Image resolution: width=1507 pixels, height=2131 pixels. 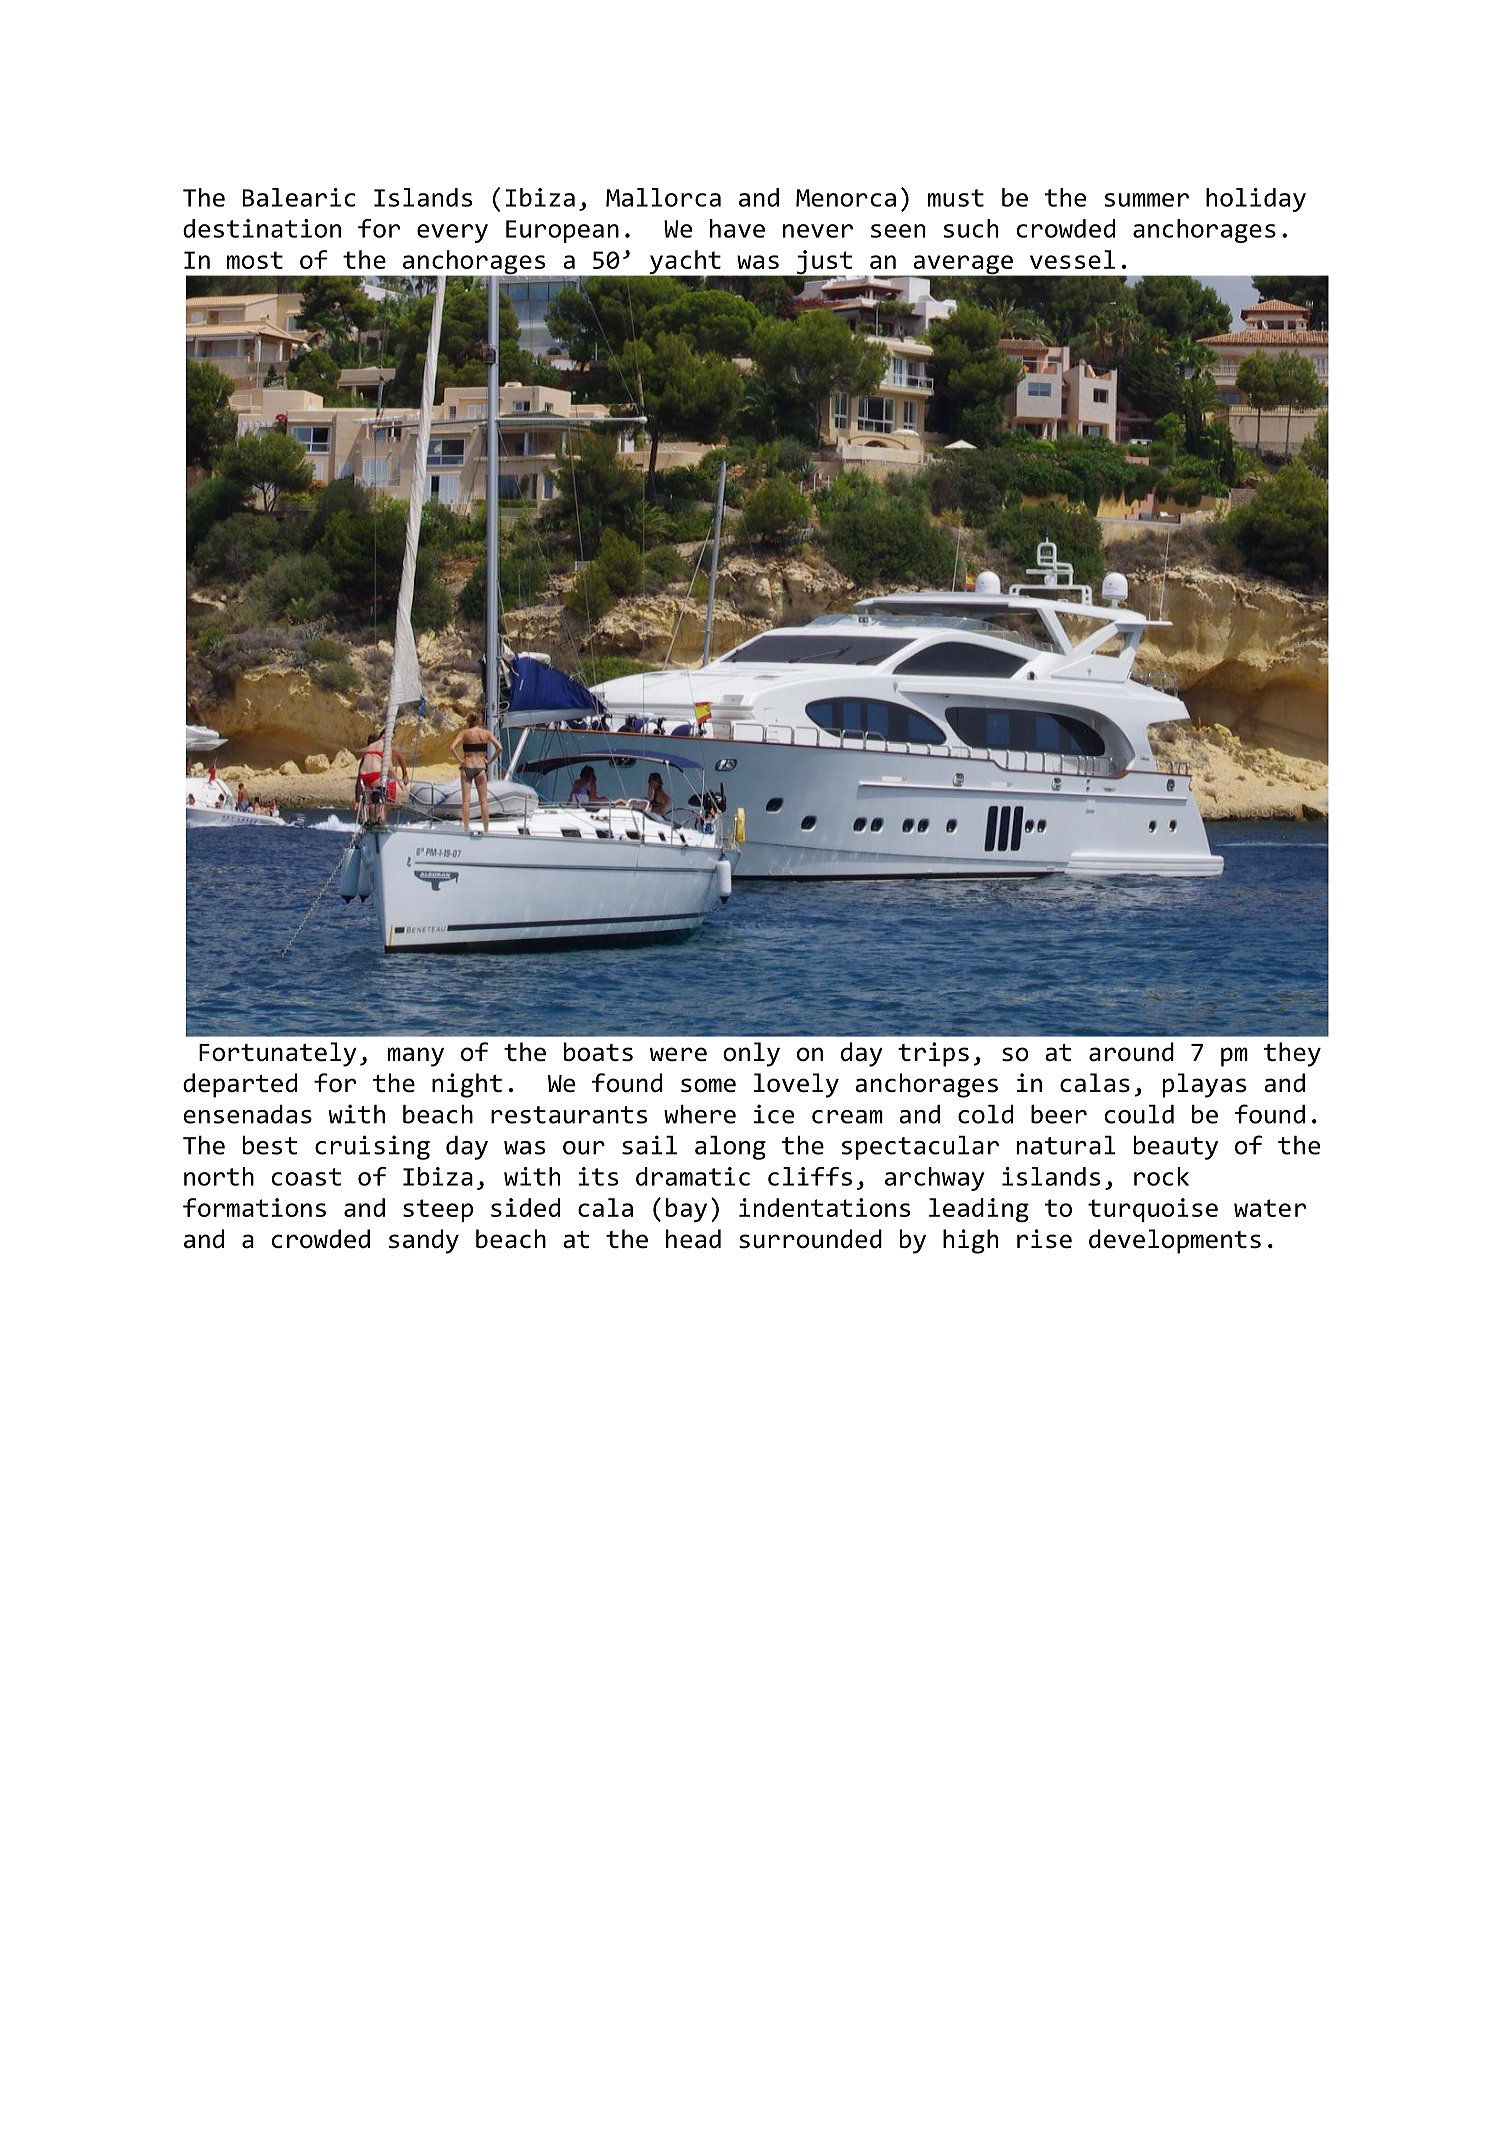 What do you see at coordinates (416, 1057) in the document?
I see `many` at bounding box center [416, 1057].
